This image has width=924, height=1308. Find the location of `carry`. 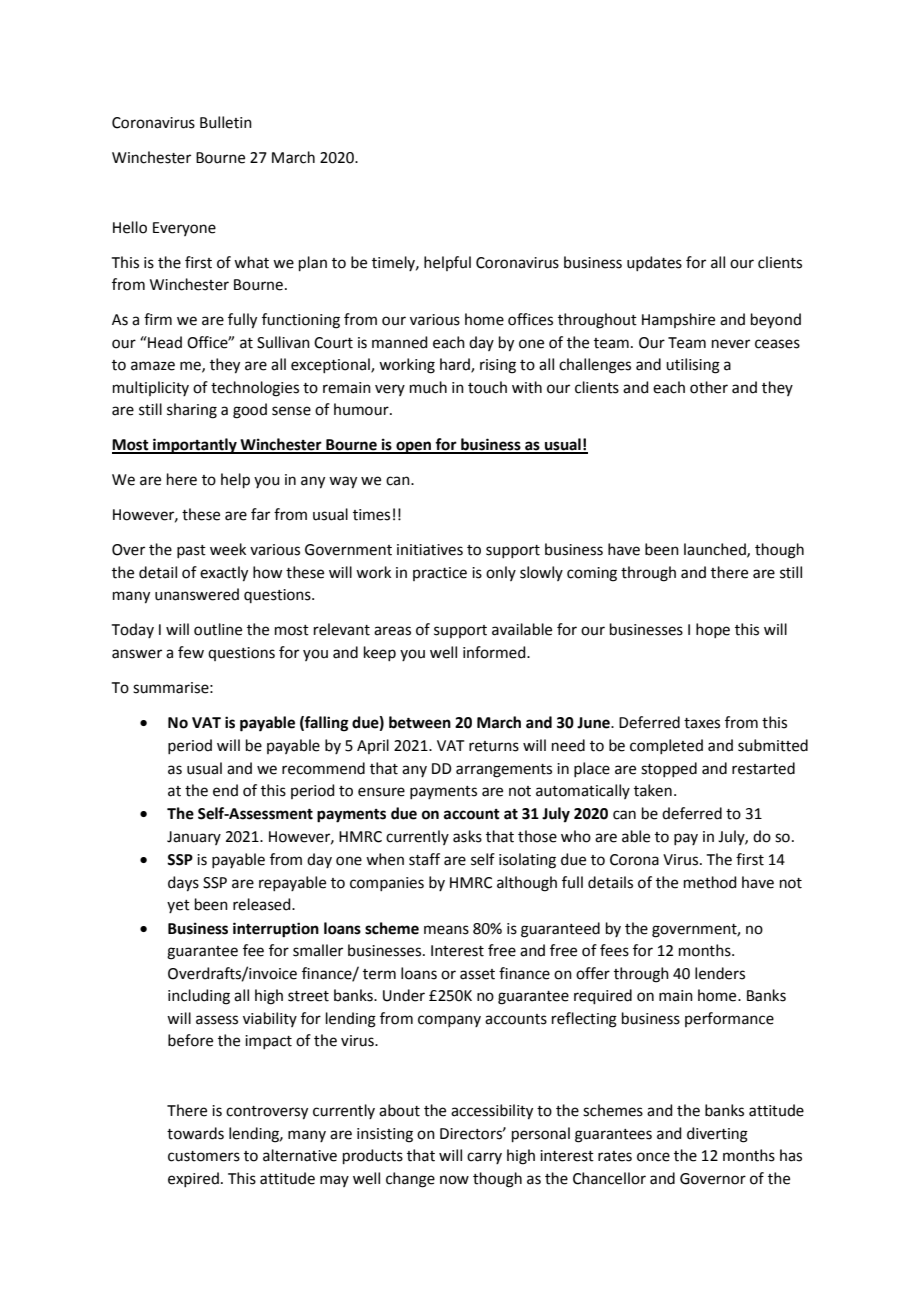

carry is located at coordinates (484, 1158).
